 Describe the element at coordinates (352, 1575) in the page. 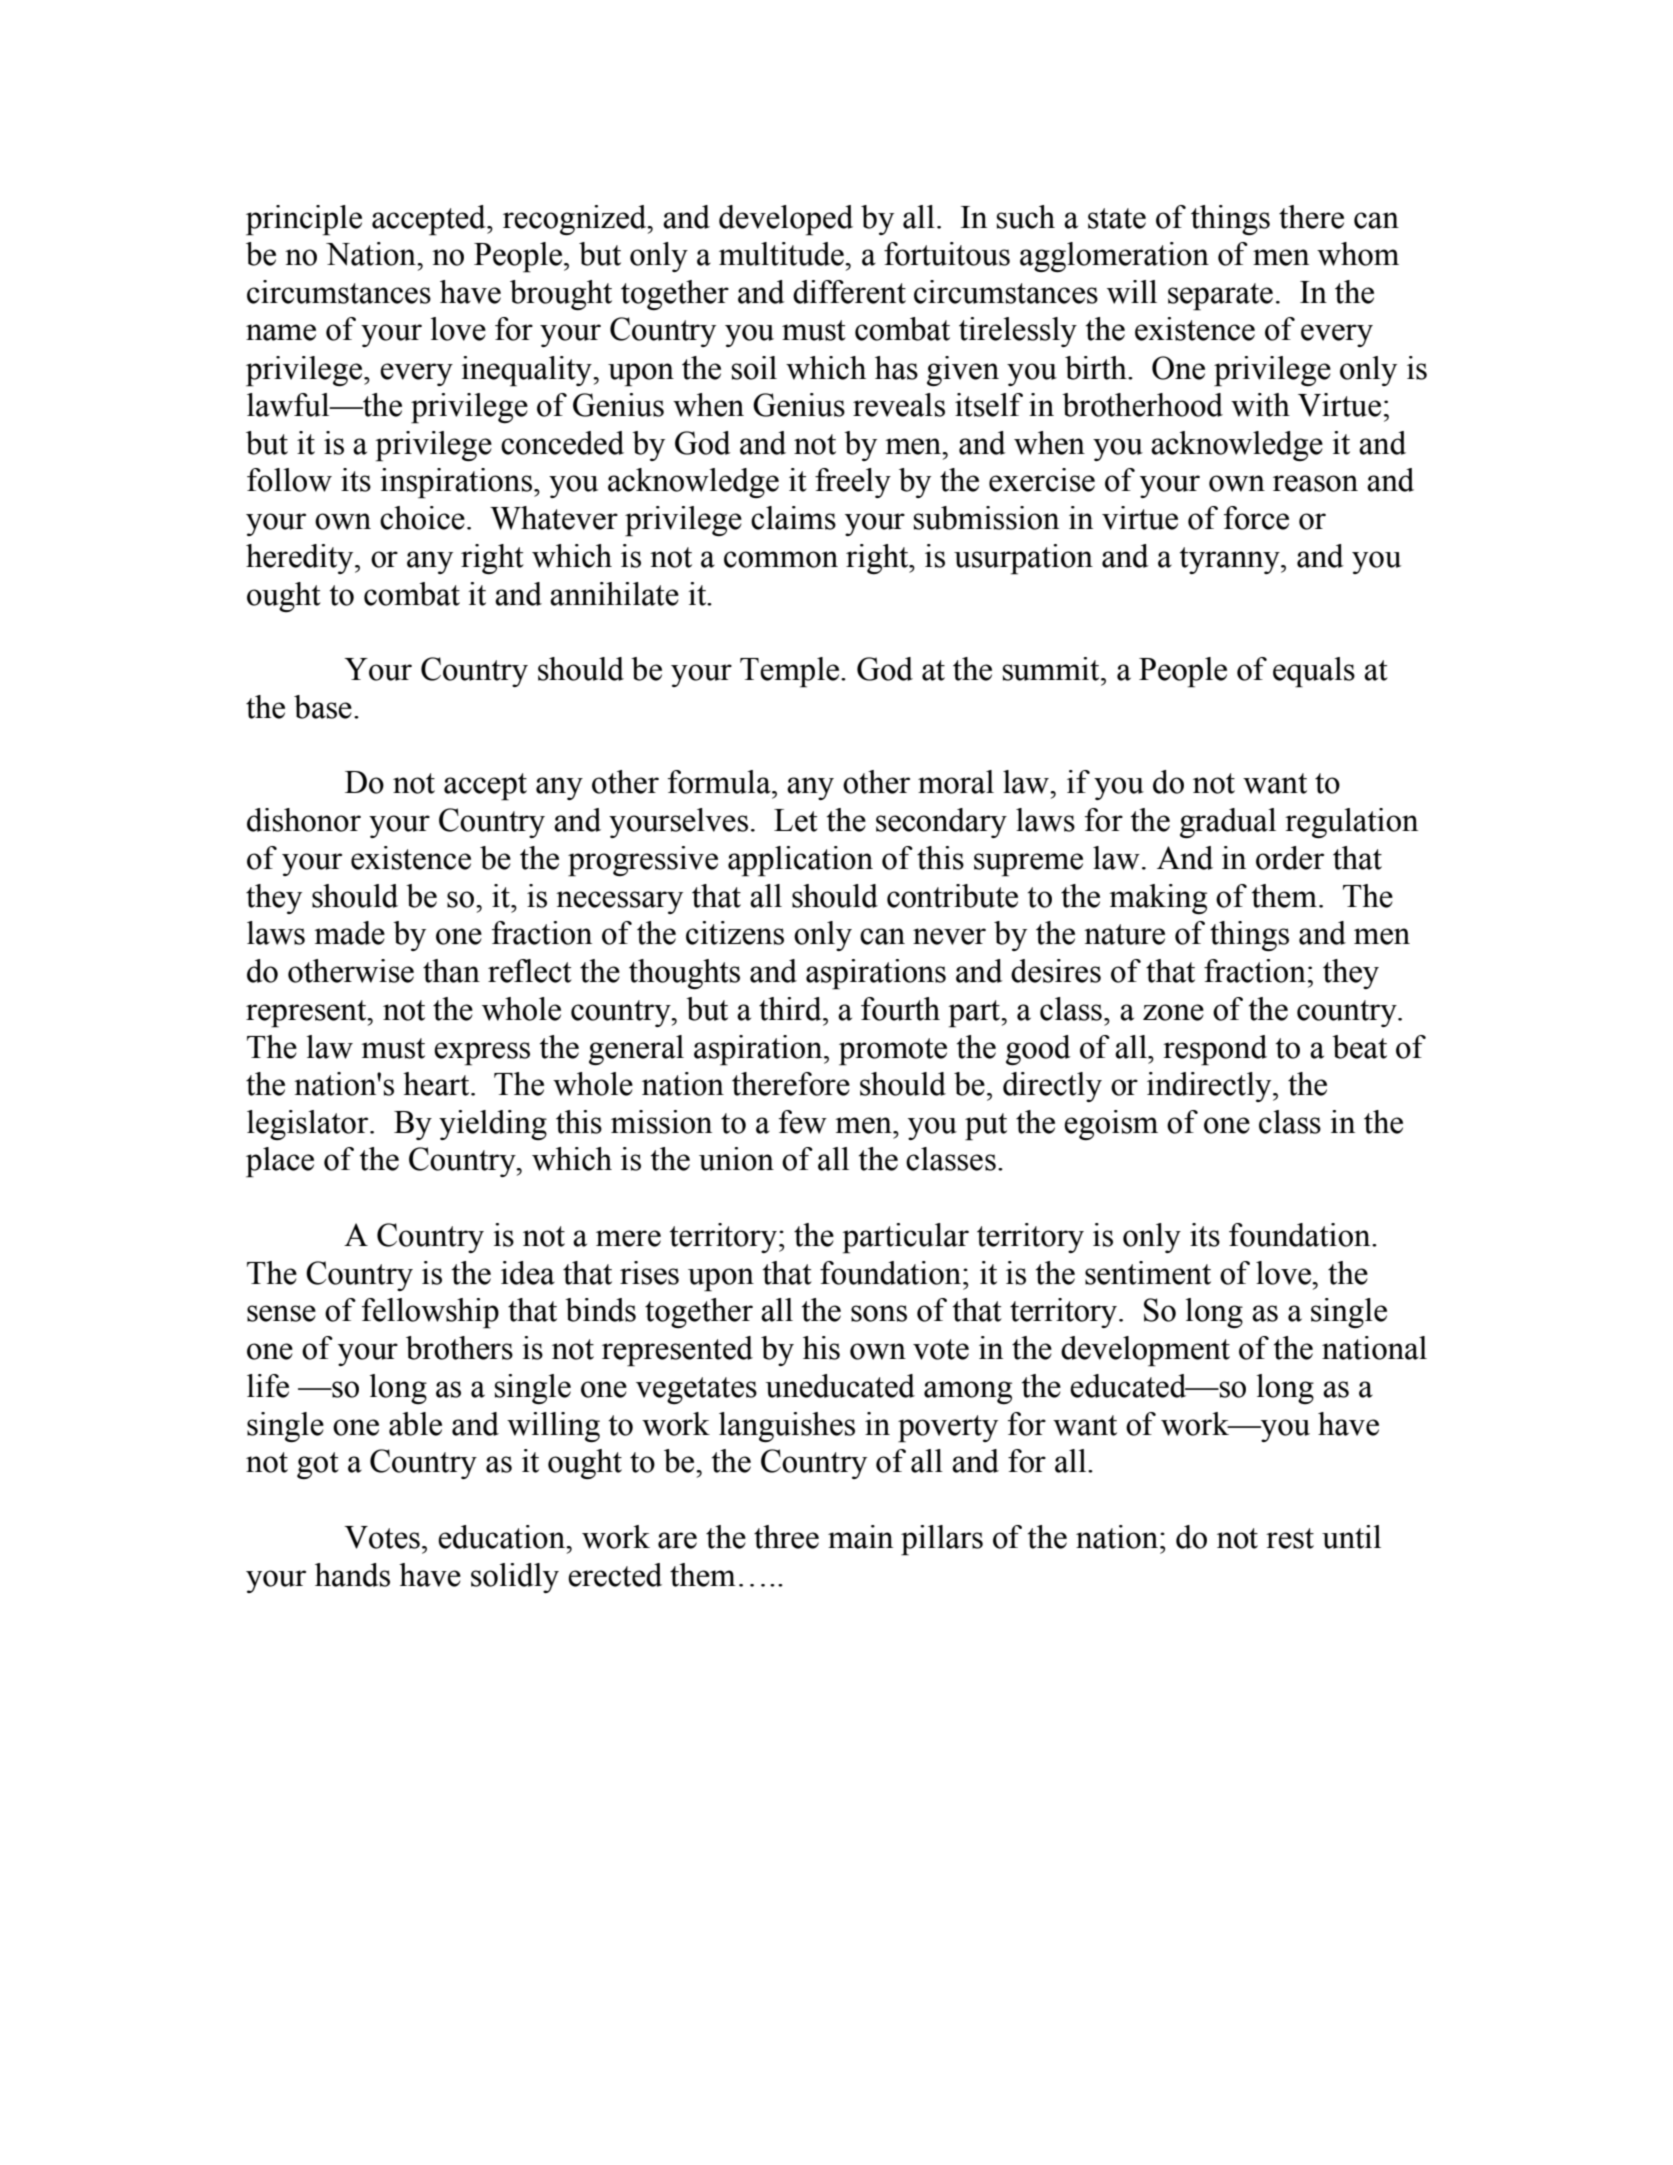

I see `hands` at that location.
